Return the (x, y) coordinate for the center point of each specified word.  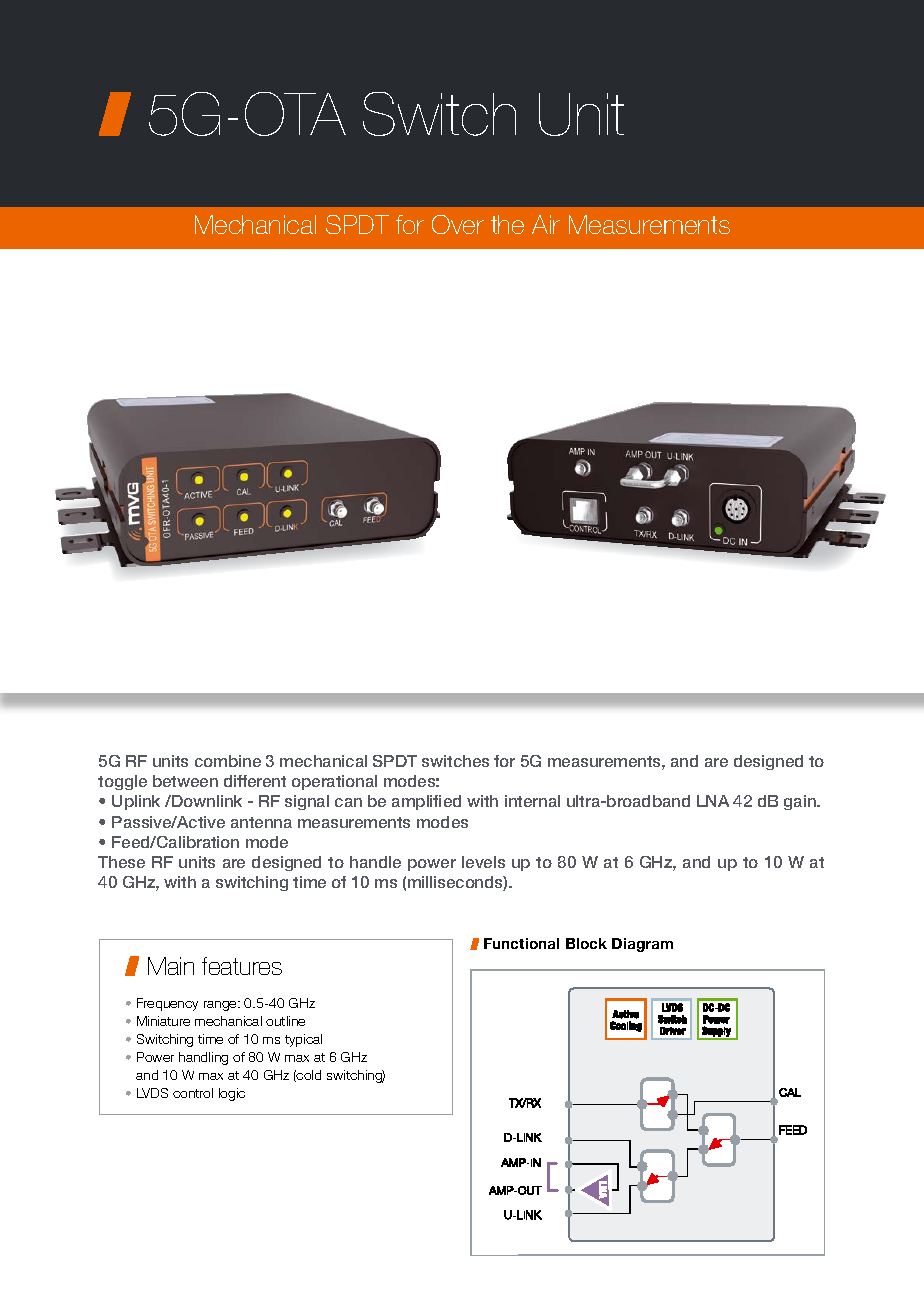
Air (546, 224)
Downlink (206, 801)
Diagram (642, 945)
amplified (426, 802)
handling (203, 1058)
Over (458, 224)
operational (334, 782)
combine (228, 761)
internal (532, 801)
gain (801, 802)
